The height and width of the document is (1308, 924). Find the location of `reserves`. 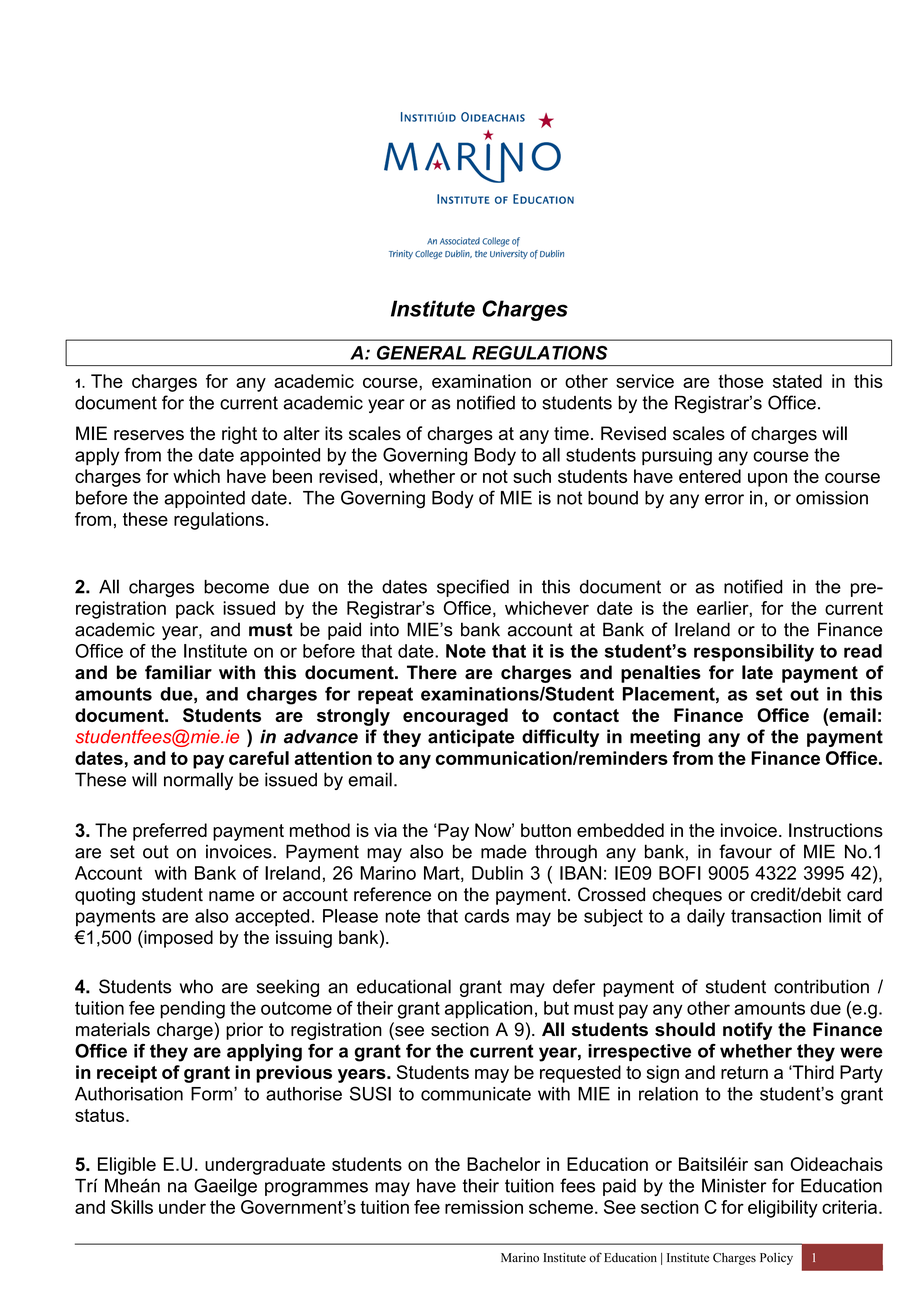

reserves is located at coordinates (149, 435).
